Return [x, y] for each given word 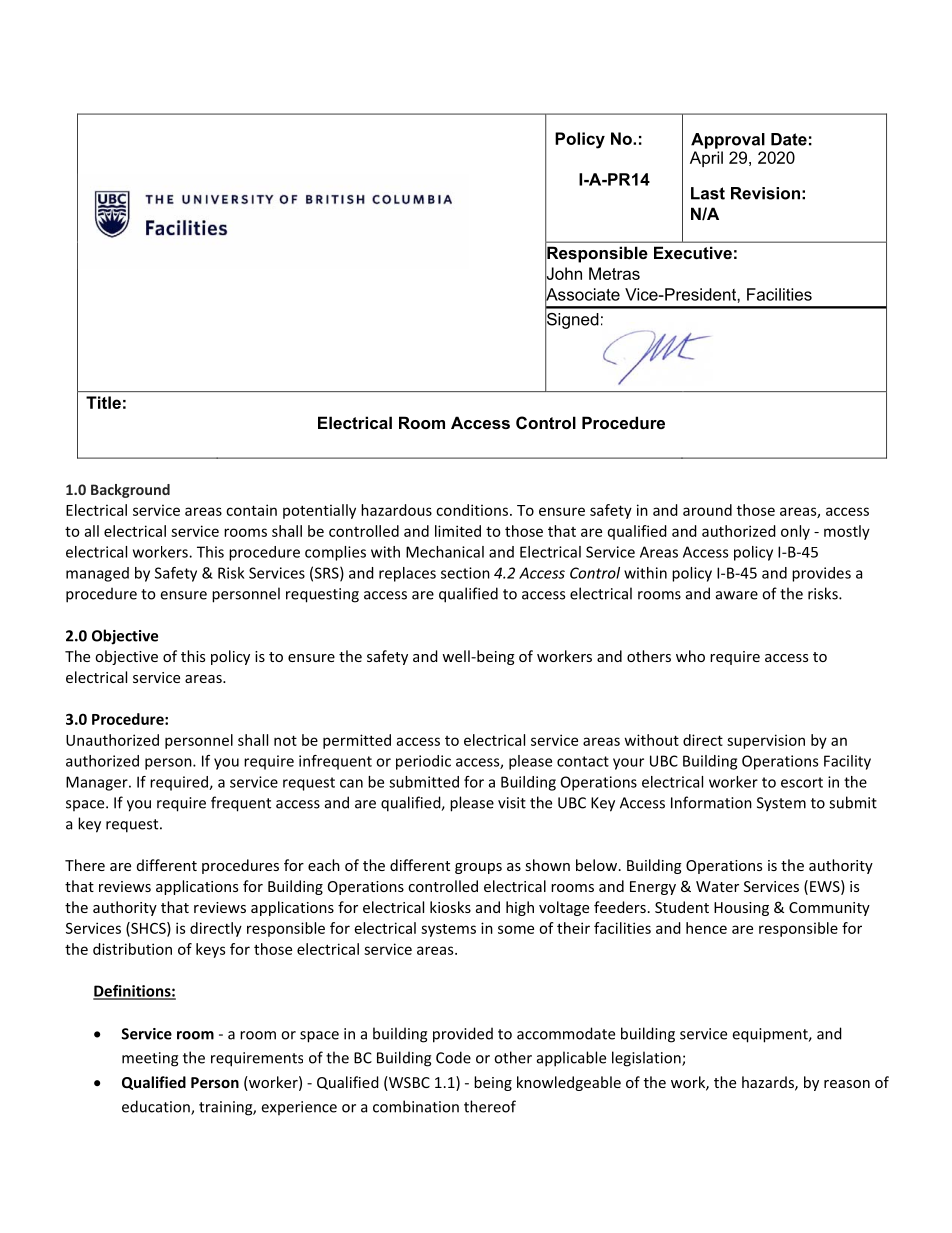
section [465, 573]
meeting [150, 1059]
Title [103, 402]
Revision [765, 193]
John [563, 274]
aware [737, 595]
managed [97, 574]
